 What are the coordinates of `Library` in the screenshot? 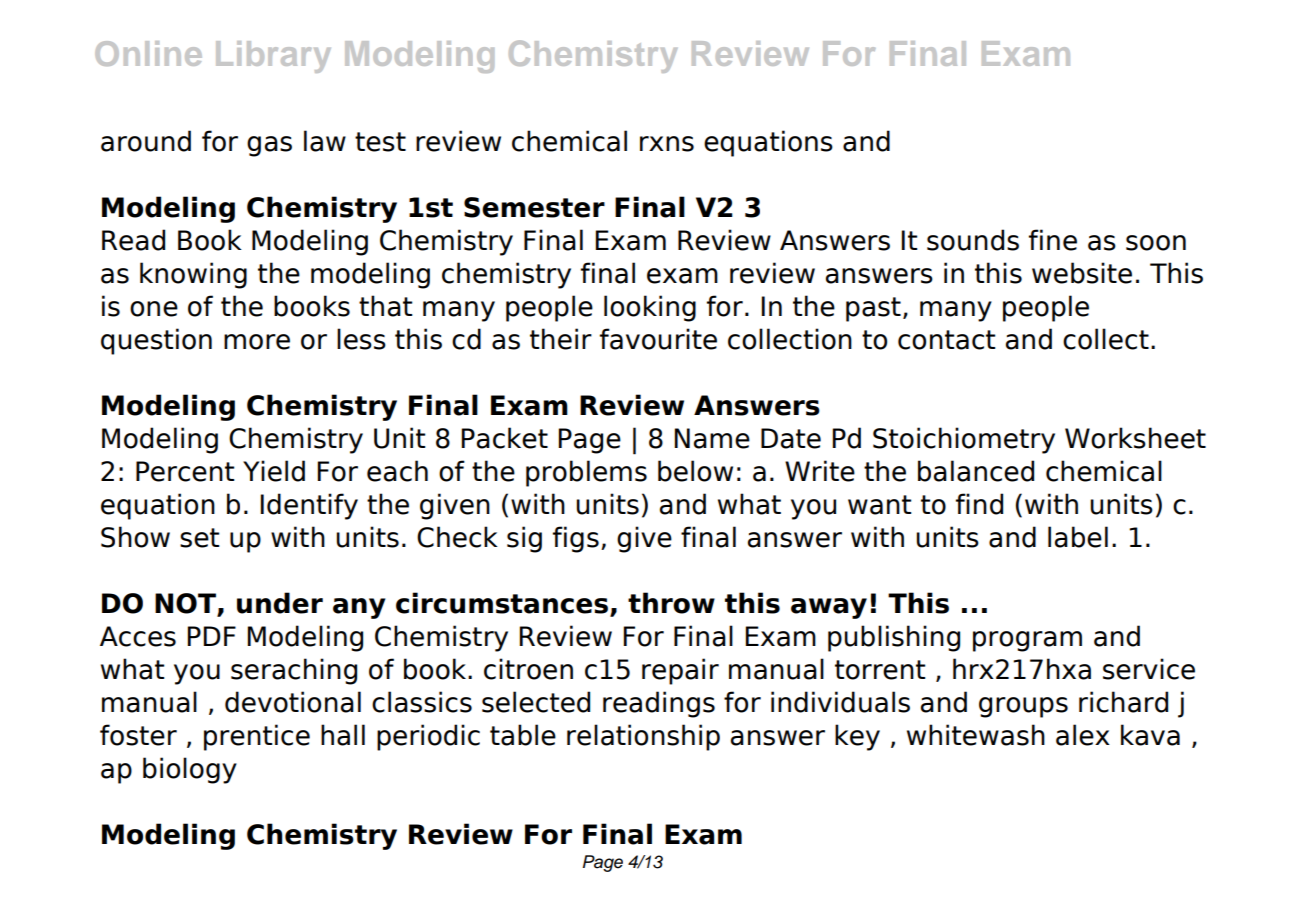 It's located at (273, 57).
